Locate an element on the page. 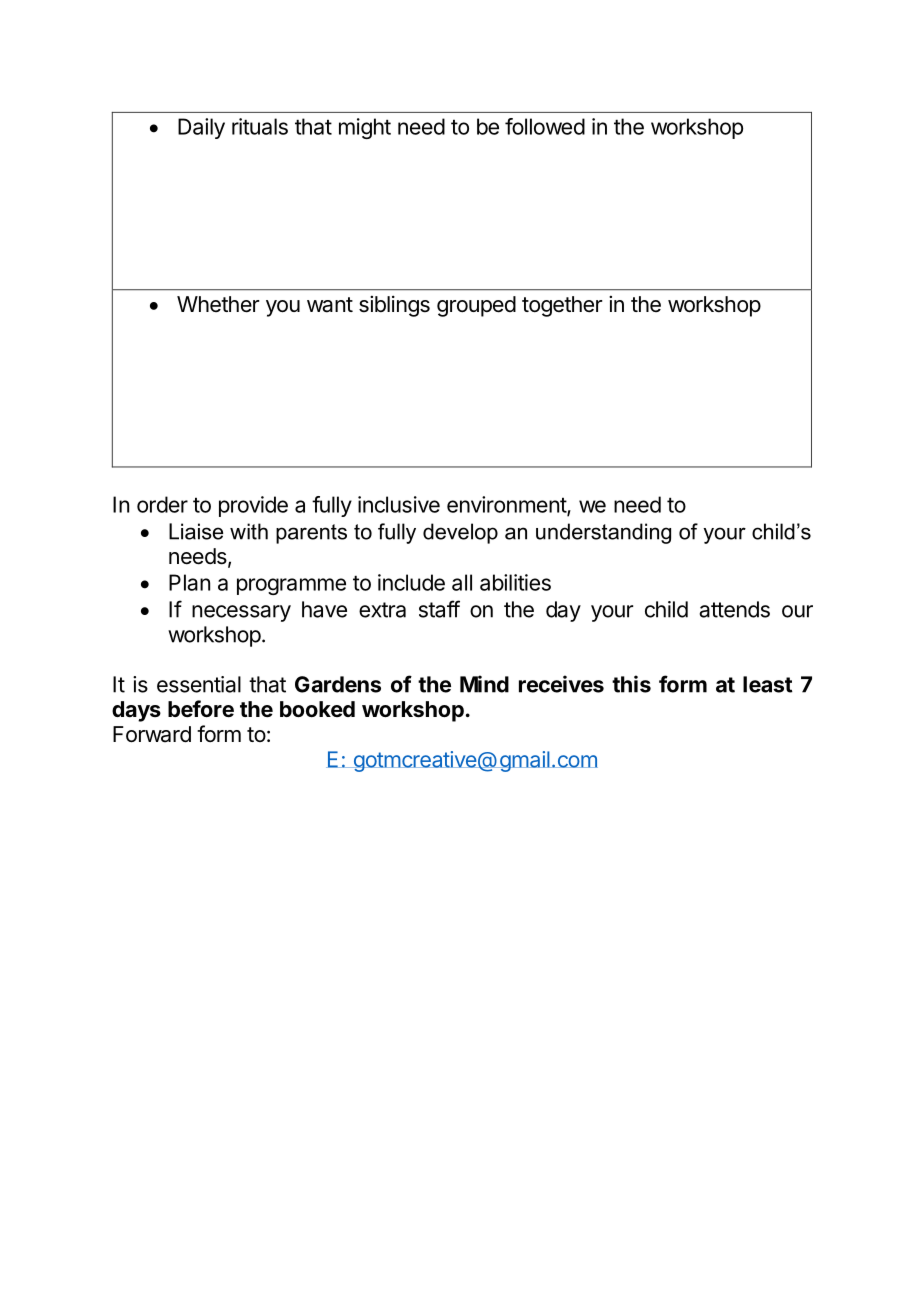 The width and height of the page is (924, 1308). Mind is located at coordinates (484, 684).
